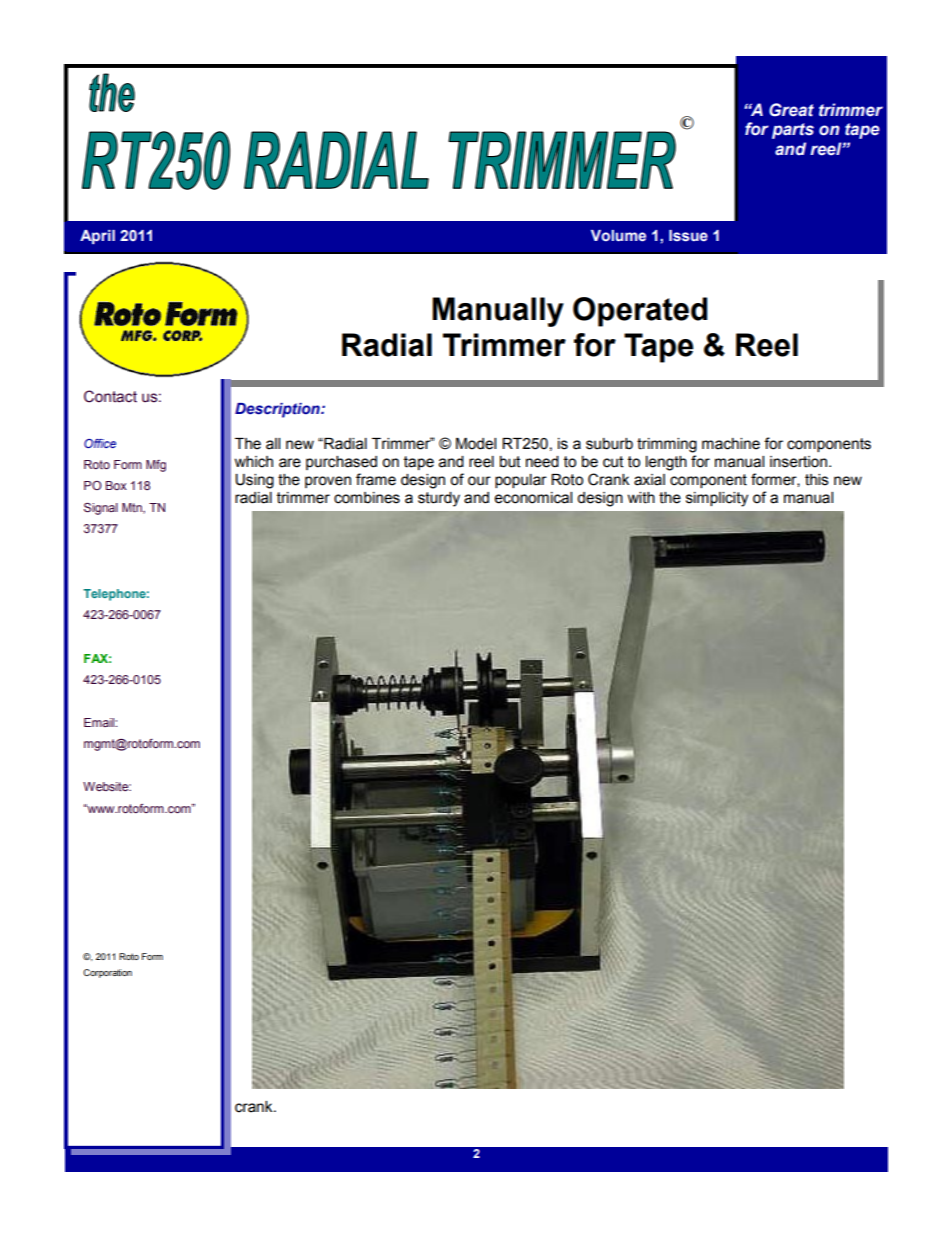 This screenshot has width=952, height=1233. I want to click on Corporation, so click(107, 973).
